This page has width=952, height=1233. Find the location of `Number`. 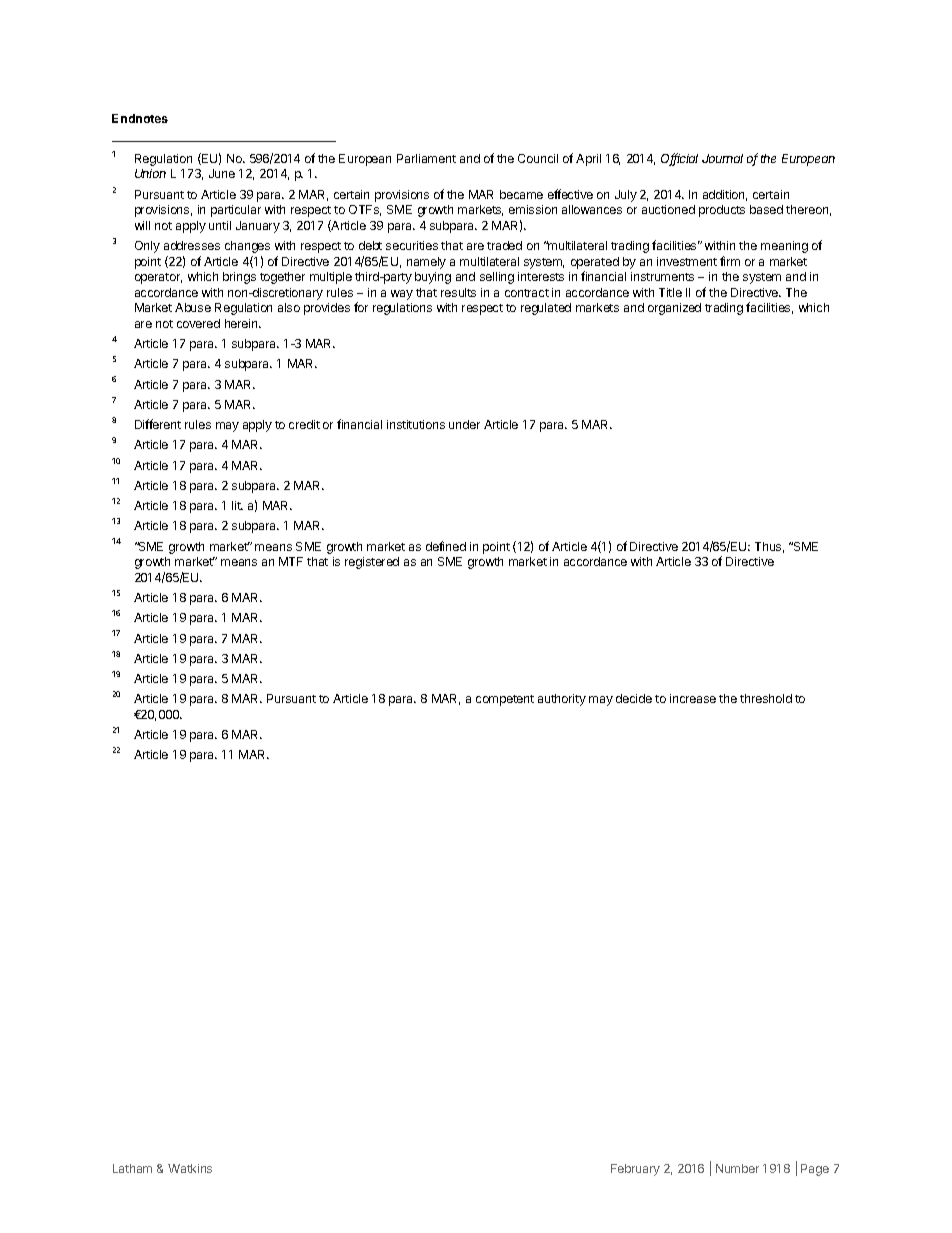

Number is located at coordinates (737, 1168).
